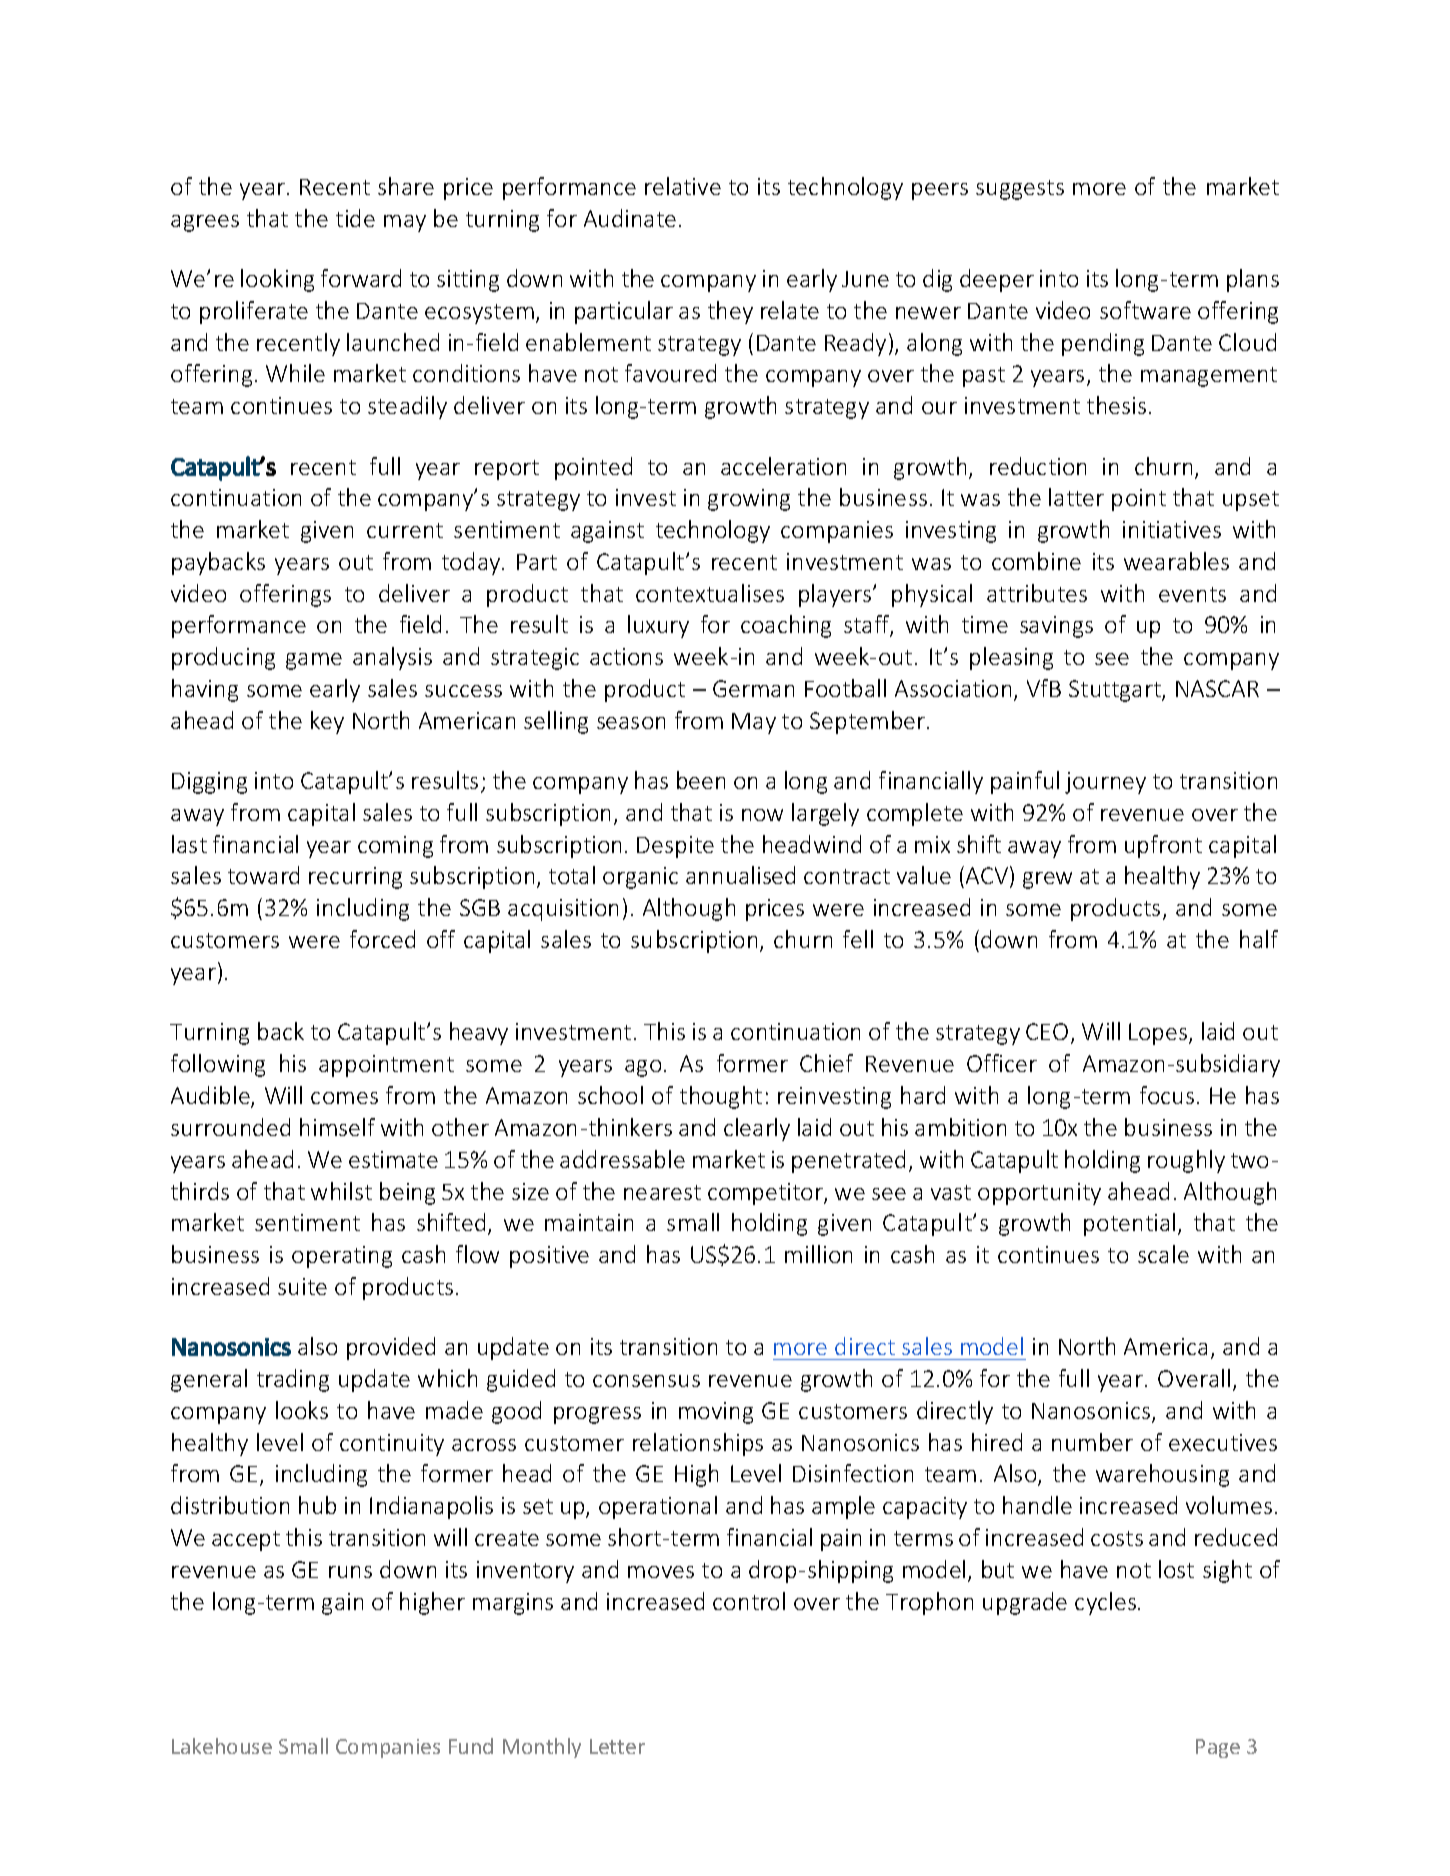  Describe the element at coordinates (1092, 1442) in the document. I see `number` at that location.
